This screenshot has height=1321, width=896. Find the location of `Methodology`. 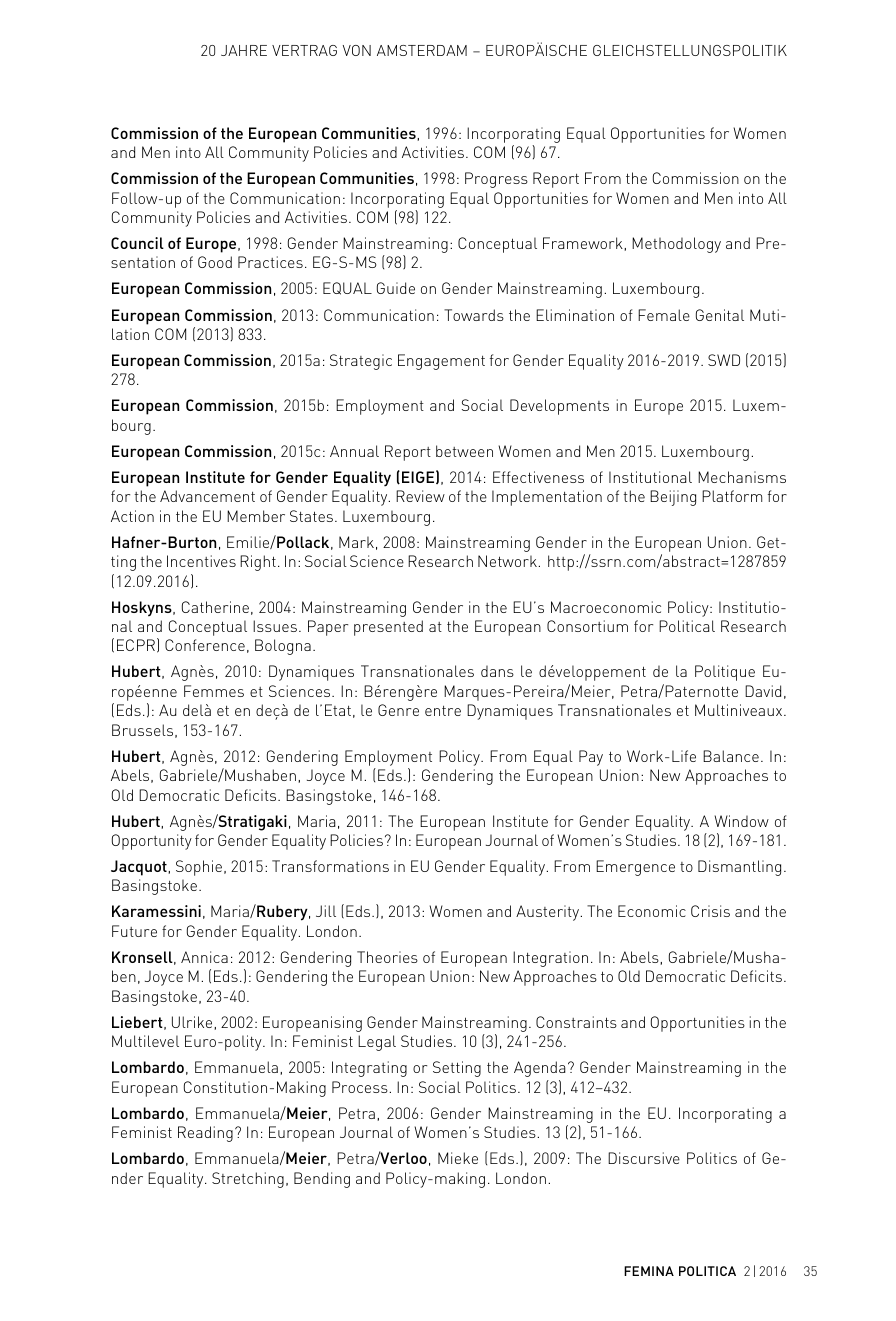

Methodology is located at coordinates (676, 245).
